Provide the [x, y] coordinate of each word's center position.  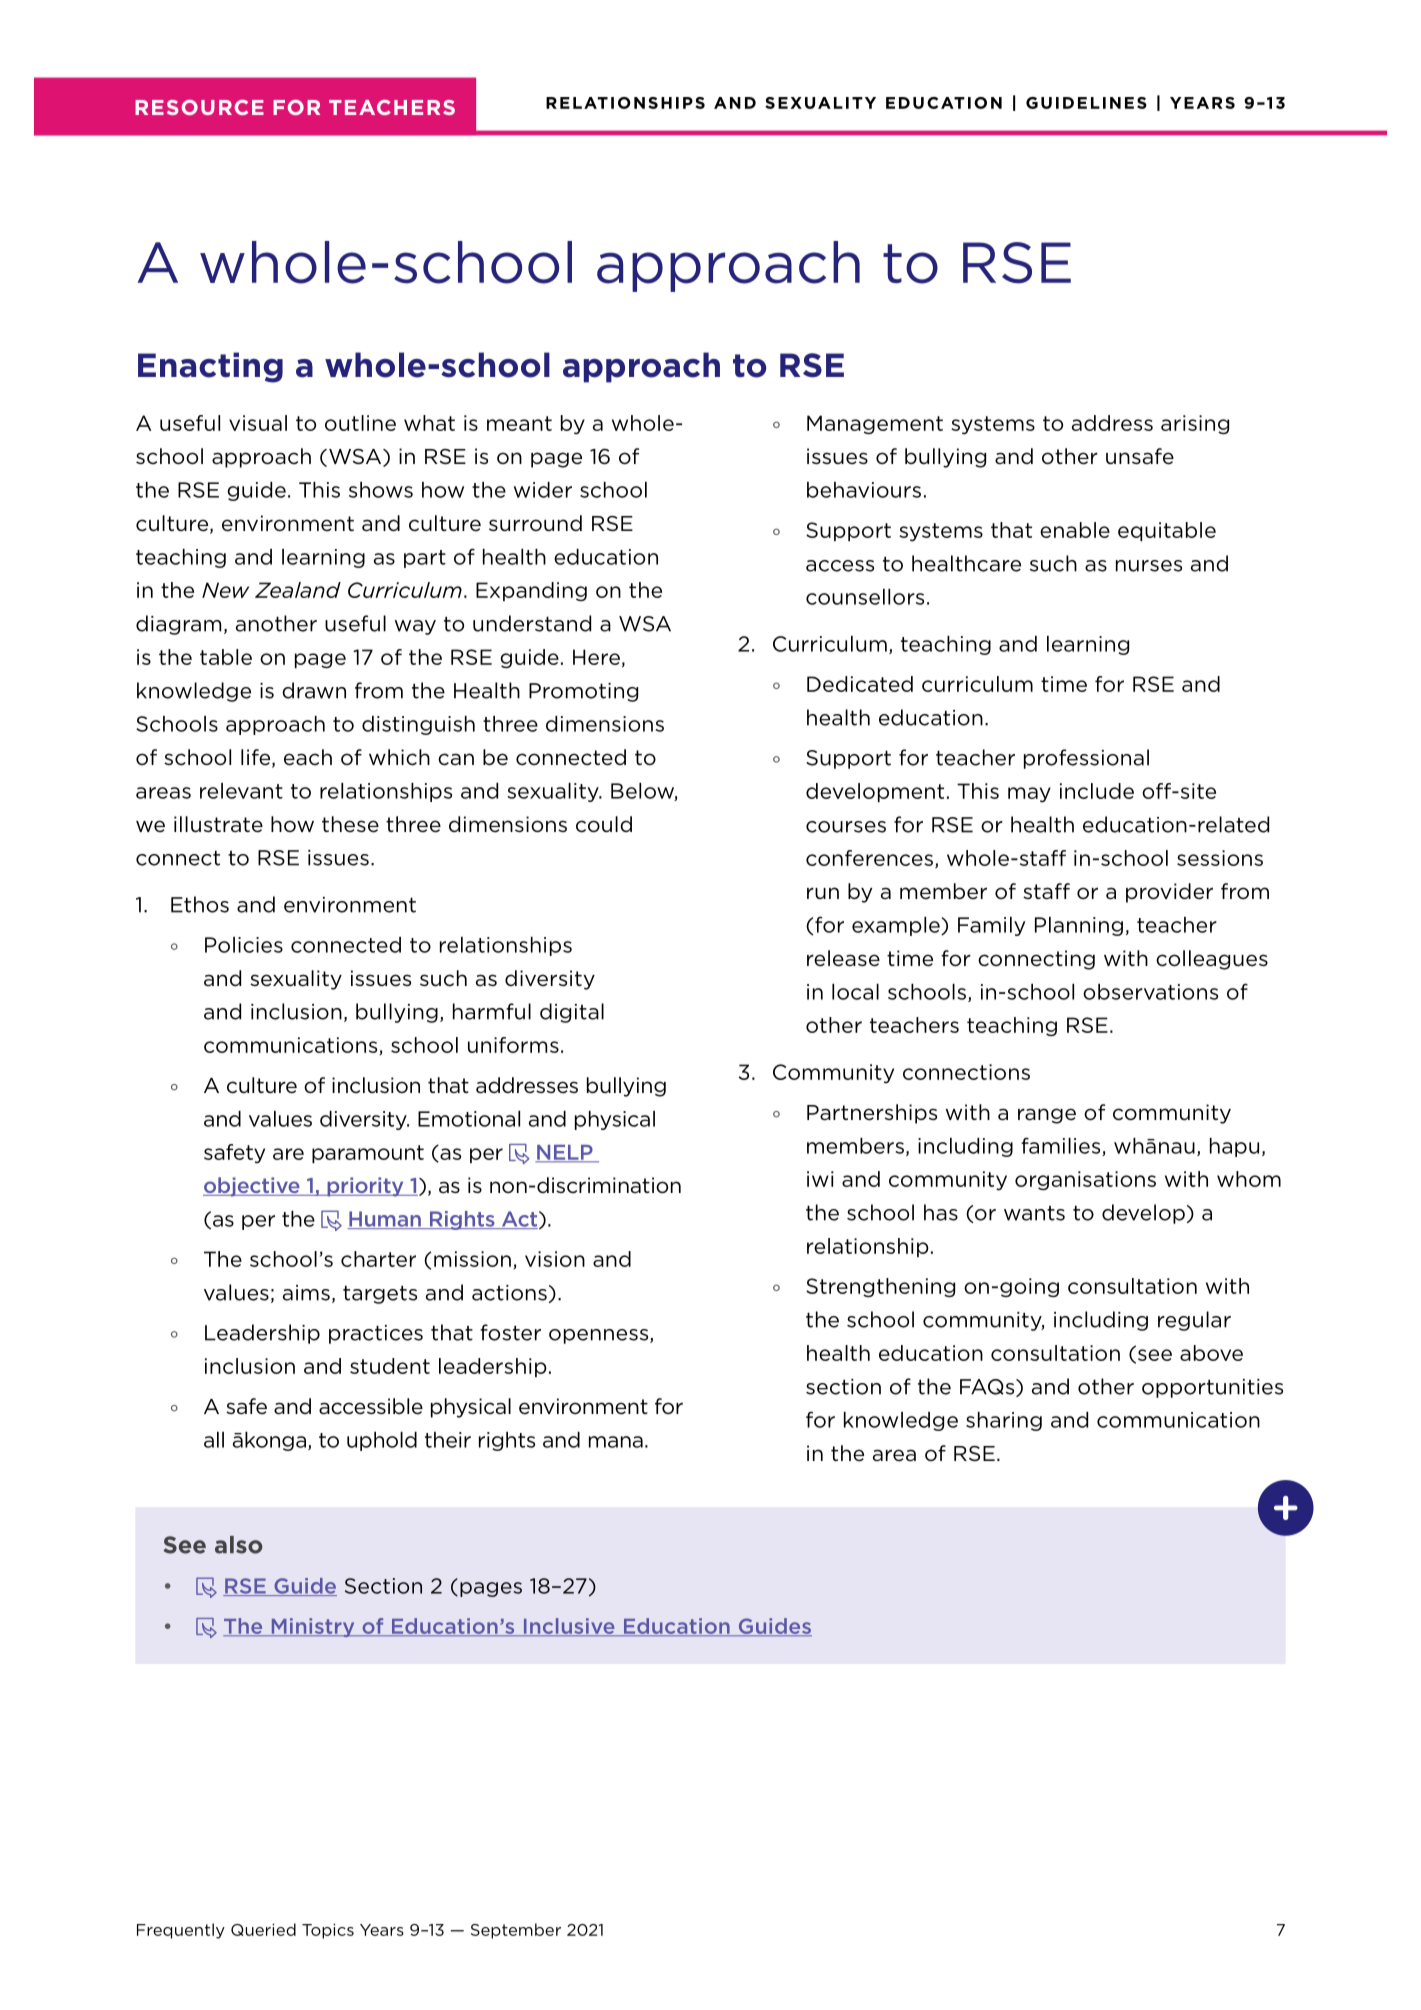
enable [1075, 530]
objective [252, 1187]
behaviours [864, 490]
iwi [820, 1179]
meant [519, 423]
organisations [1085, 1180]
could [604, 824]
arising [1195, 425]
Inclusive [569, 1627]
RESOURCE [199, 107]
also [239, 1545]
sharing [1004, 1421]
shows [381, 490]
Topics [328, 1931]
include [1097, 791]
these [350, 824]
